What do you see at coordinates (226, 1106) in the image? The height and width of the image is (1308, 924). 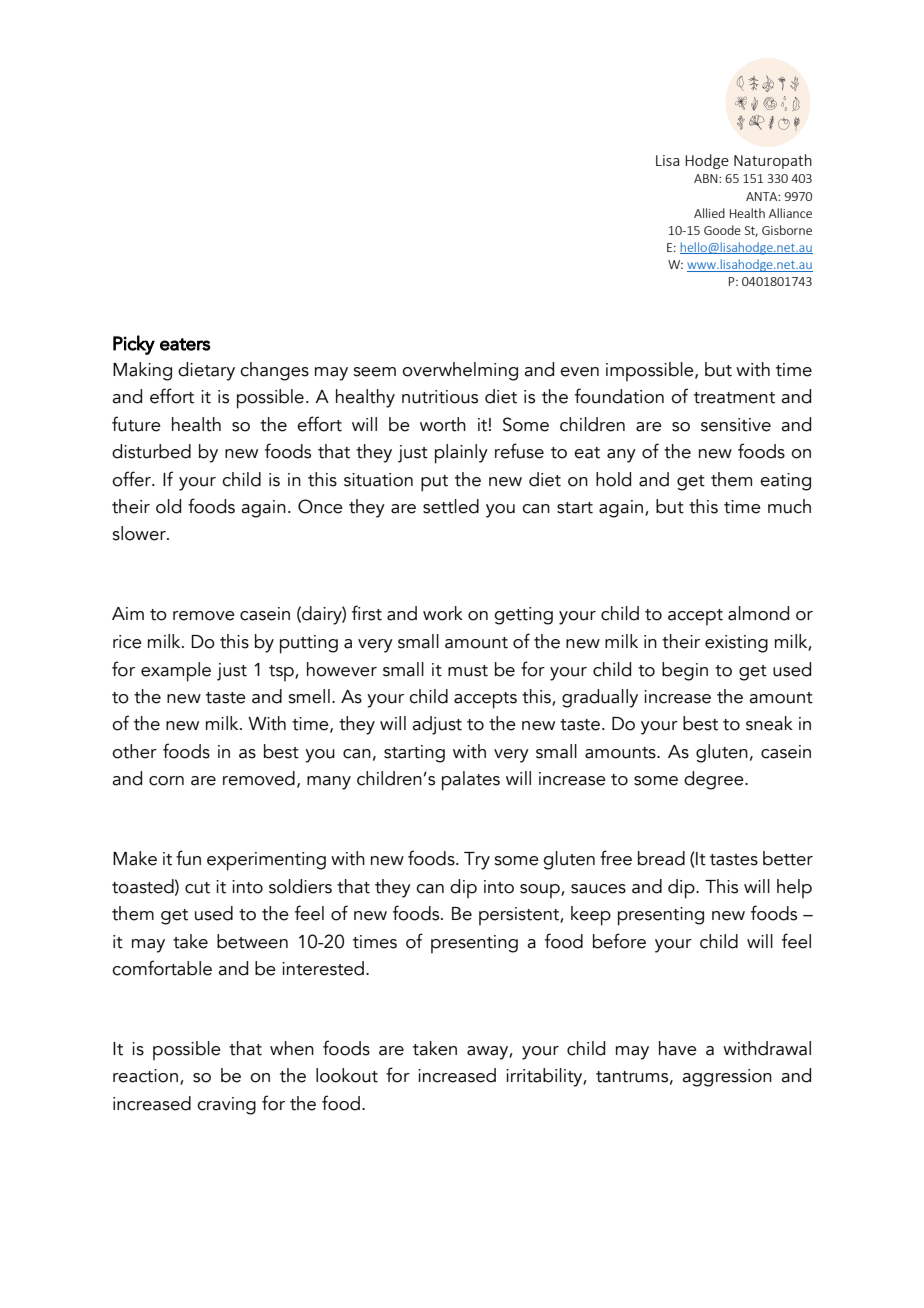 I see `craving` at bounding box center [226, 1106].
